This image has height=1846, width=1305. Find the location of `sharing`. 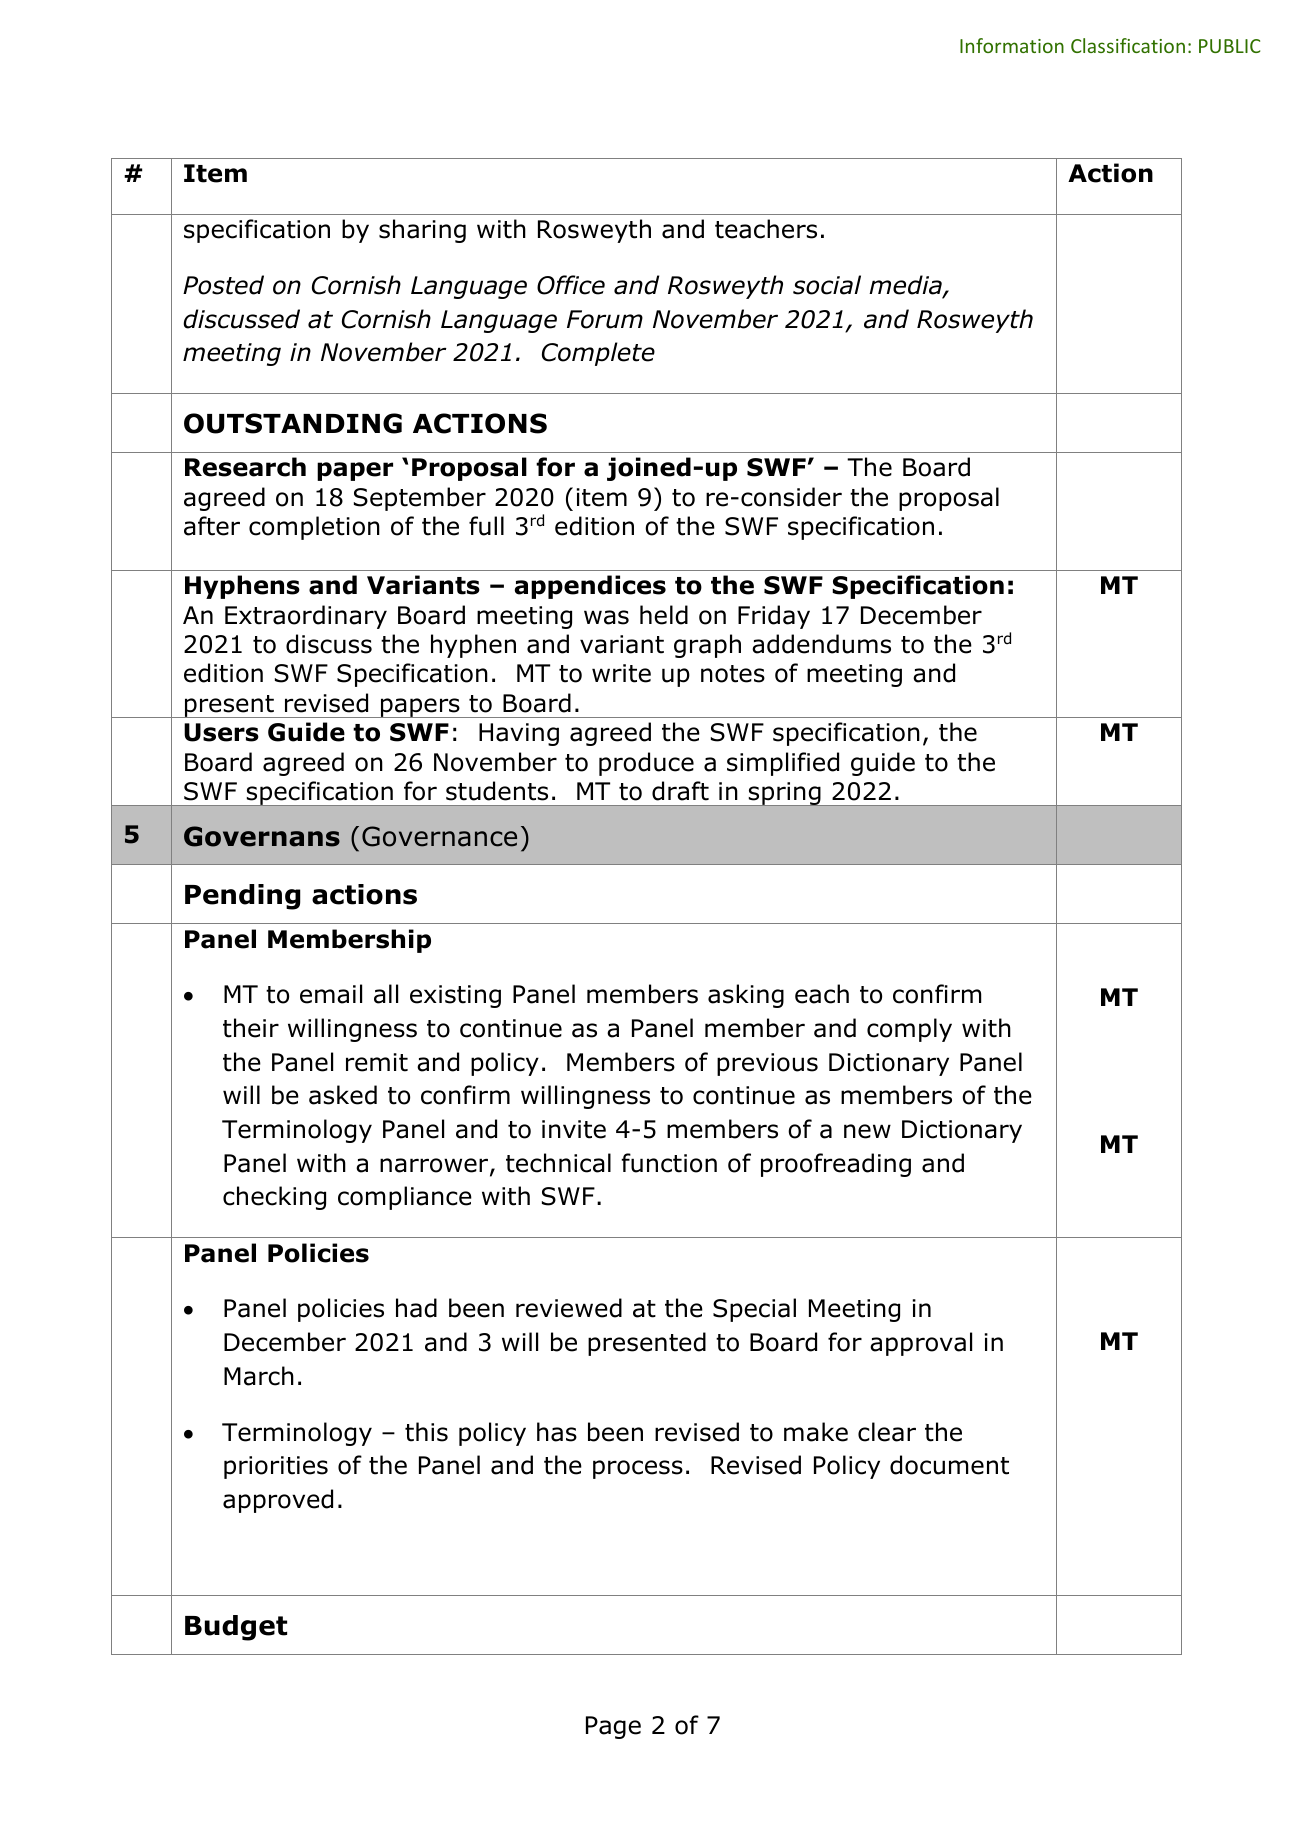

sharing is located at coordinates (422, 231).
